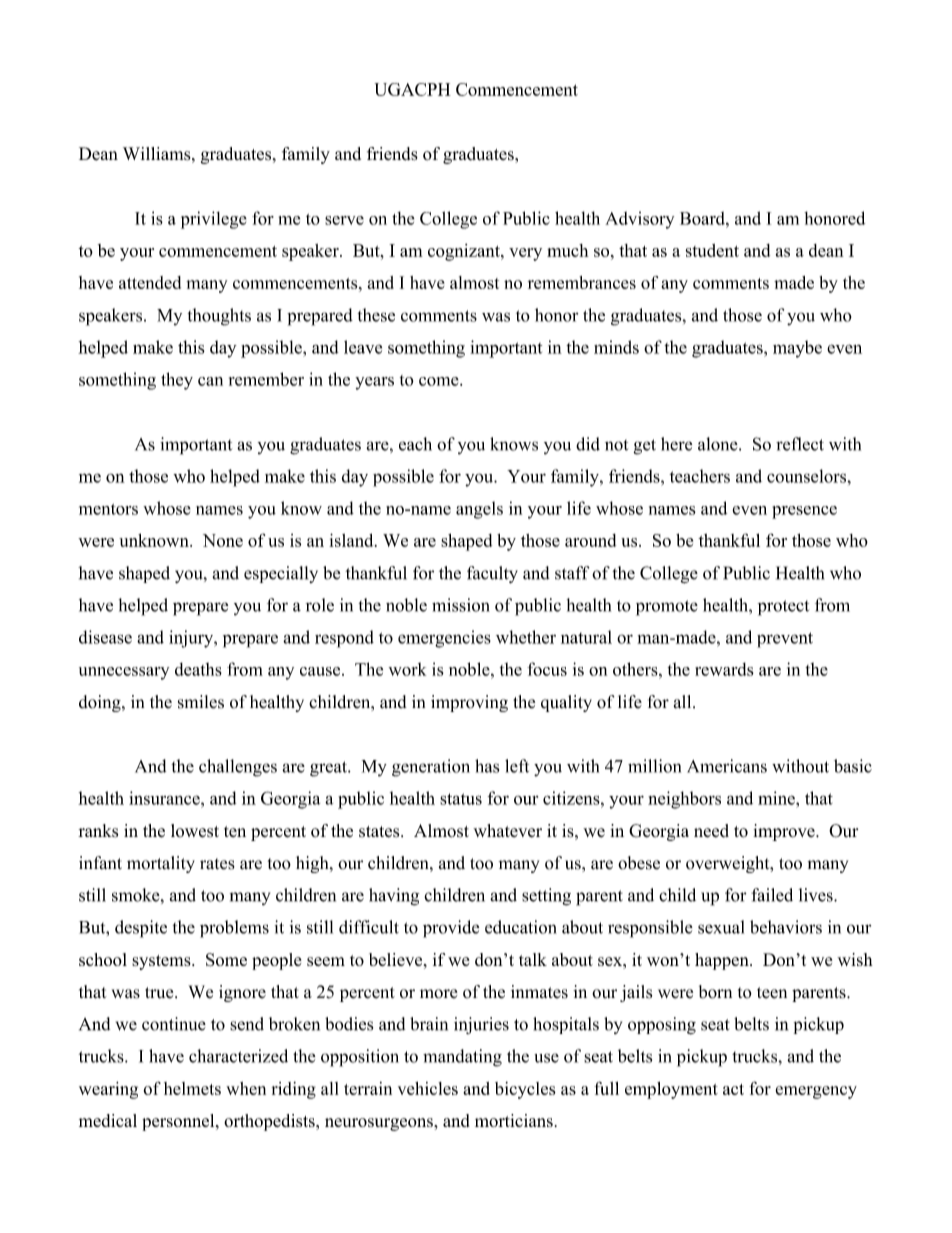  I want to click on privilege, so click(214, 220).
